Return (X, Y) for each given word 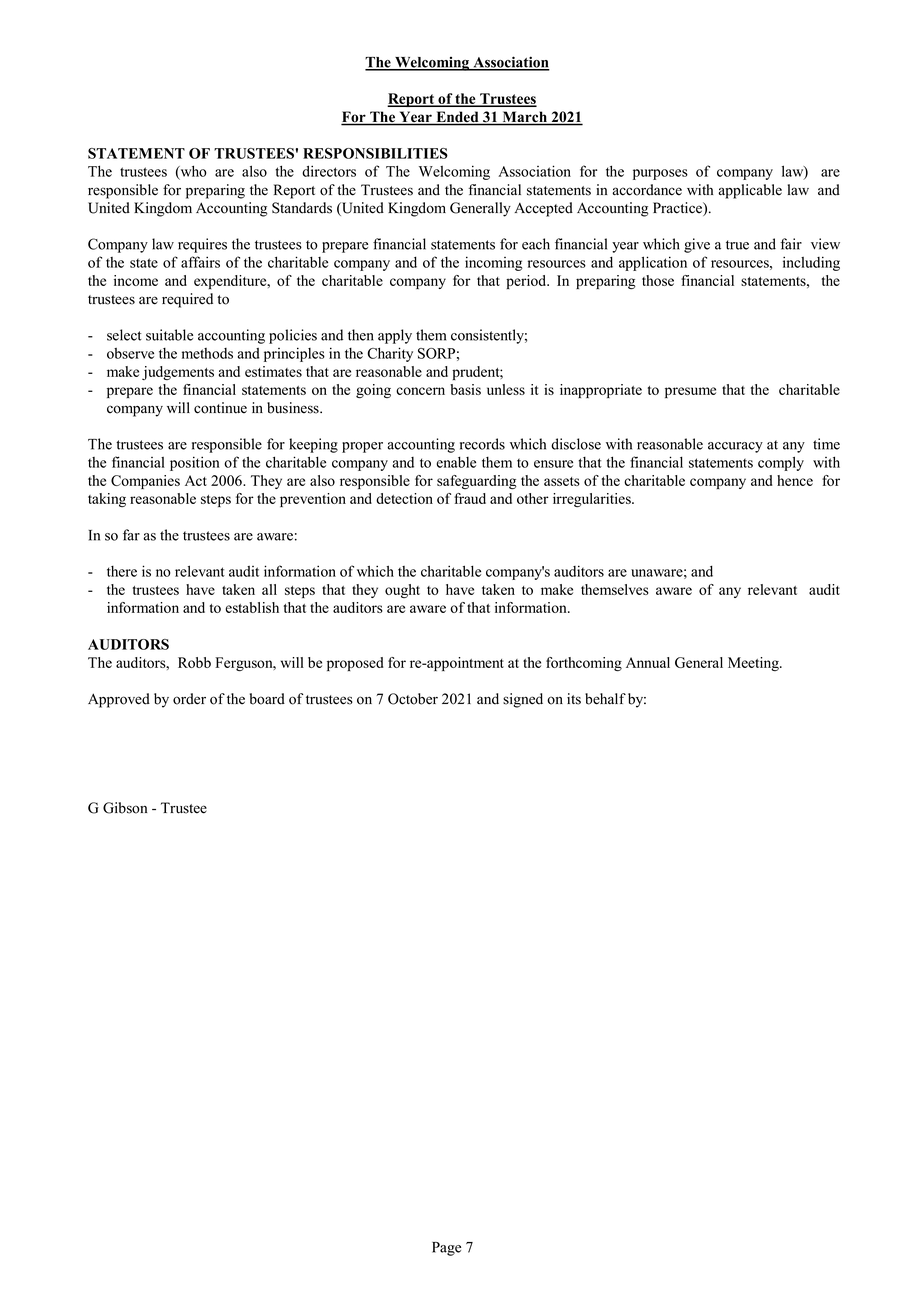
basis (465, 389)
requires (202, 245)
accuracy (735, 447)
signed (523, 700)
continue (220, 408)
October (413, 699)
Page (446, 1249)
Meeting (754, 664)
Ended (457, 118)
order (189, 699)
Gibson (125, 808)
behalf (605, 699)
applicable (750, 191)
